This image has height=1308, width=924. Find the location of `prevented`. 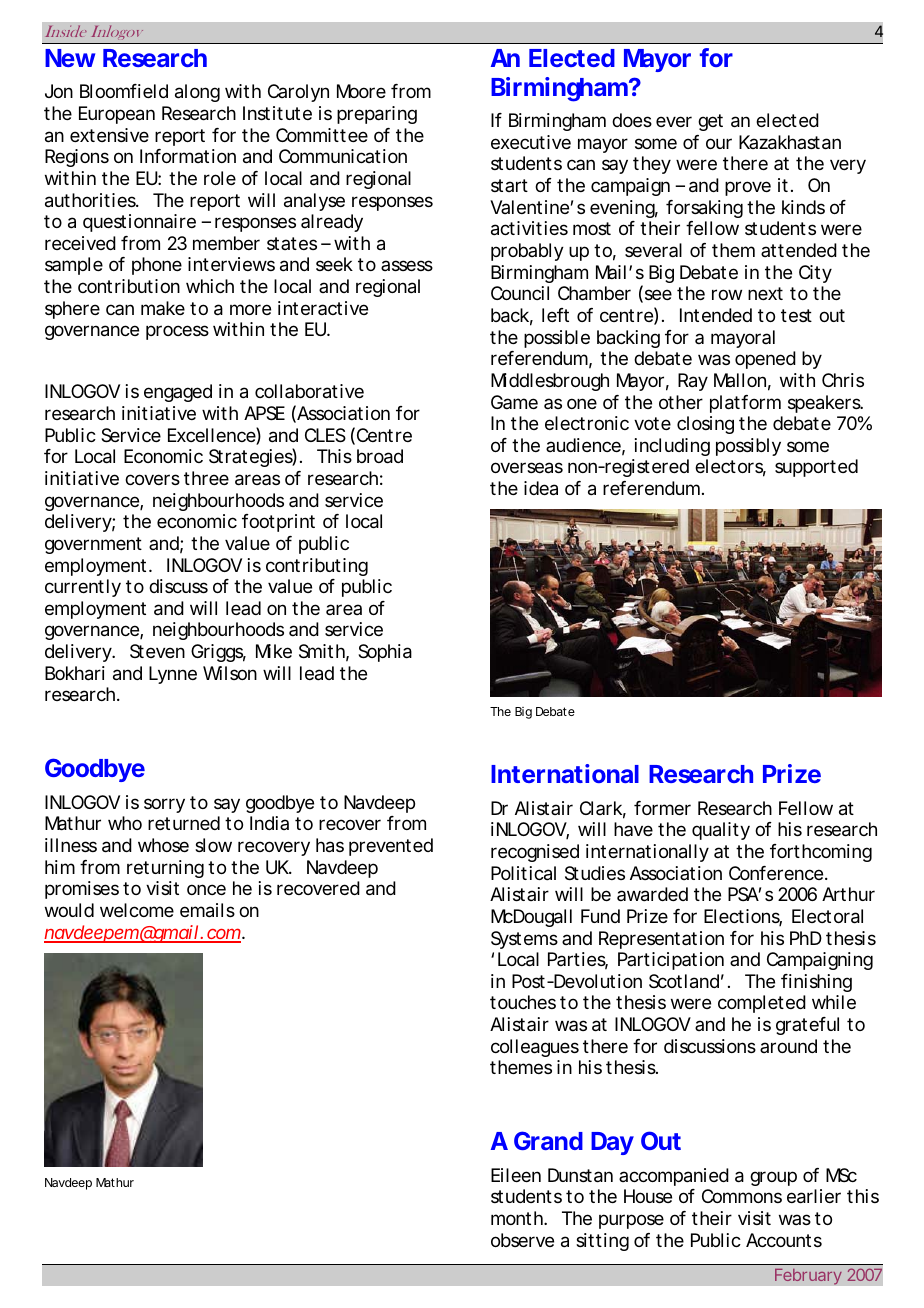

prevented is located at coordinates (391, 847).
